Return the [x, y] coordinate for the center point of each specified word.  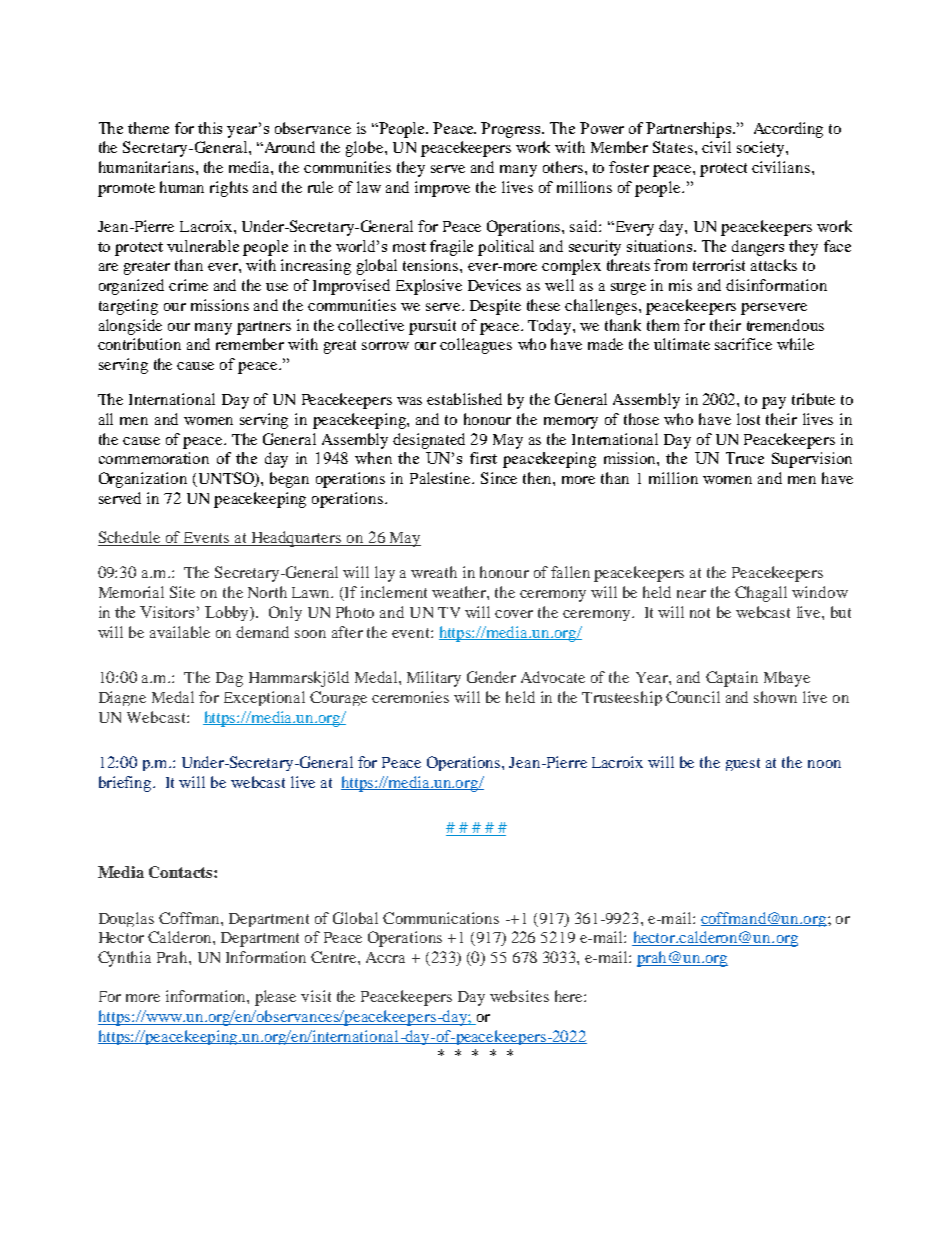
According [788, 130]
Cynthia [124, 959]
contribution [139, 344]
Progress [512, 130]
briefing [126, 784]
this [210, 128]
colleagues [476, 346]
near [691, 594]
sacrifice [743, 344]
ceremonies [410, 697]
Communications [441, 918]
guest [743, 764]
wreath [434, 572]
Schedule [130, 538]
